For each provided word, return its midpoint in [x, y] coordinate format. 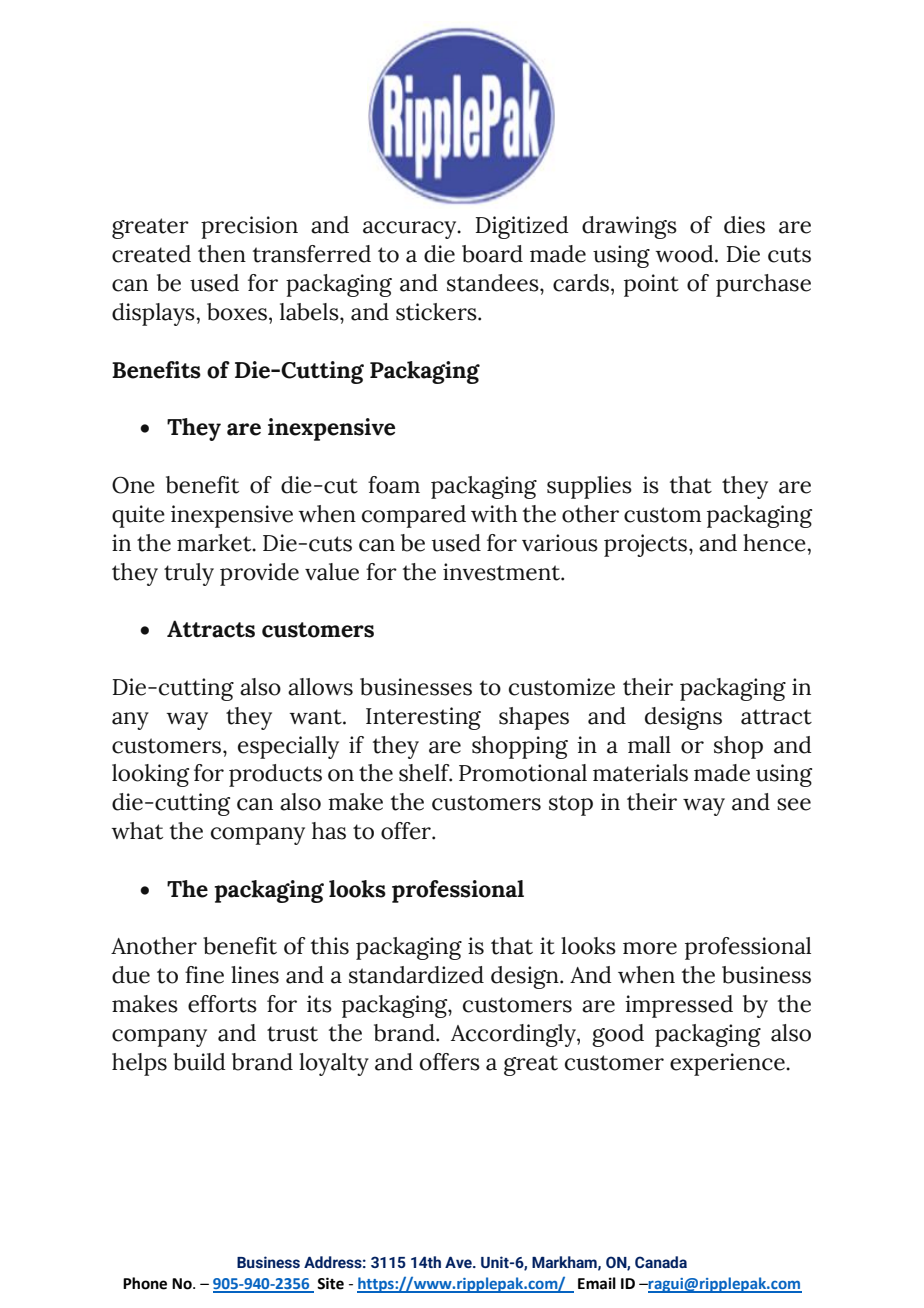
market [215, 543]
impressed [679, 1006]
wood [685, 254]
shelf [425, 773]
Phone [145, 1283]
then [222, 254]
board [492, 254]
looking [150, 775]
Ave [459, 1262]
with [494, 514]
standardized [416, 975]
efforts [222, 1004]
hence [775, 543]
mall [649, 745]
